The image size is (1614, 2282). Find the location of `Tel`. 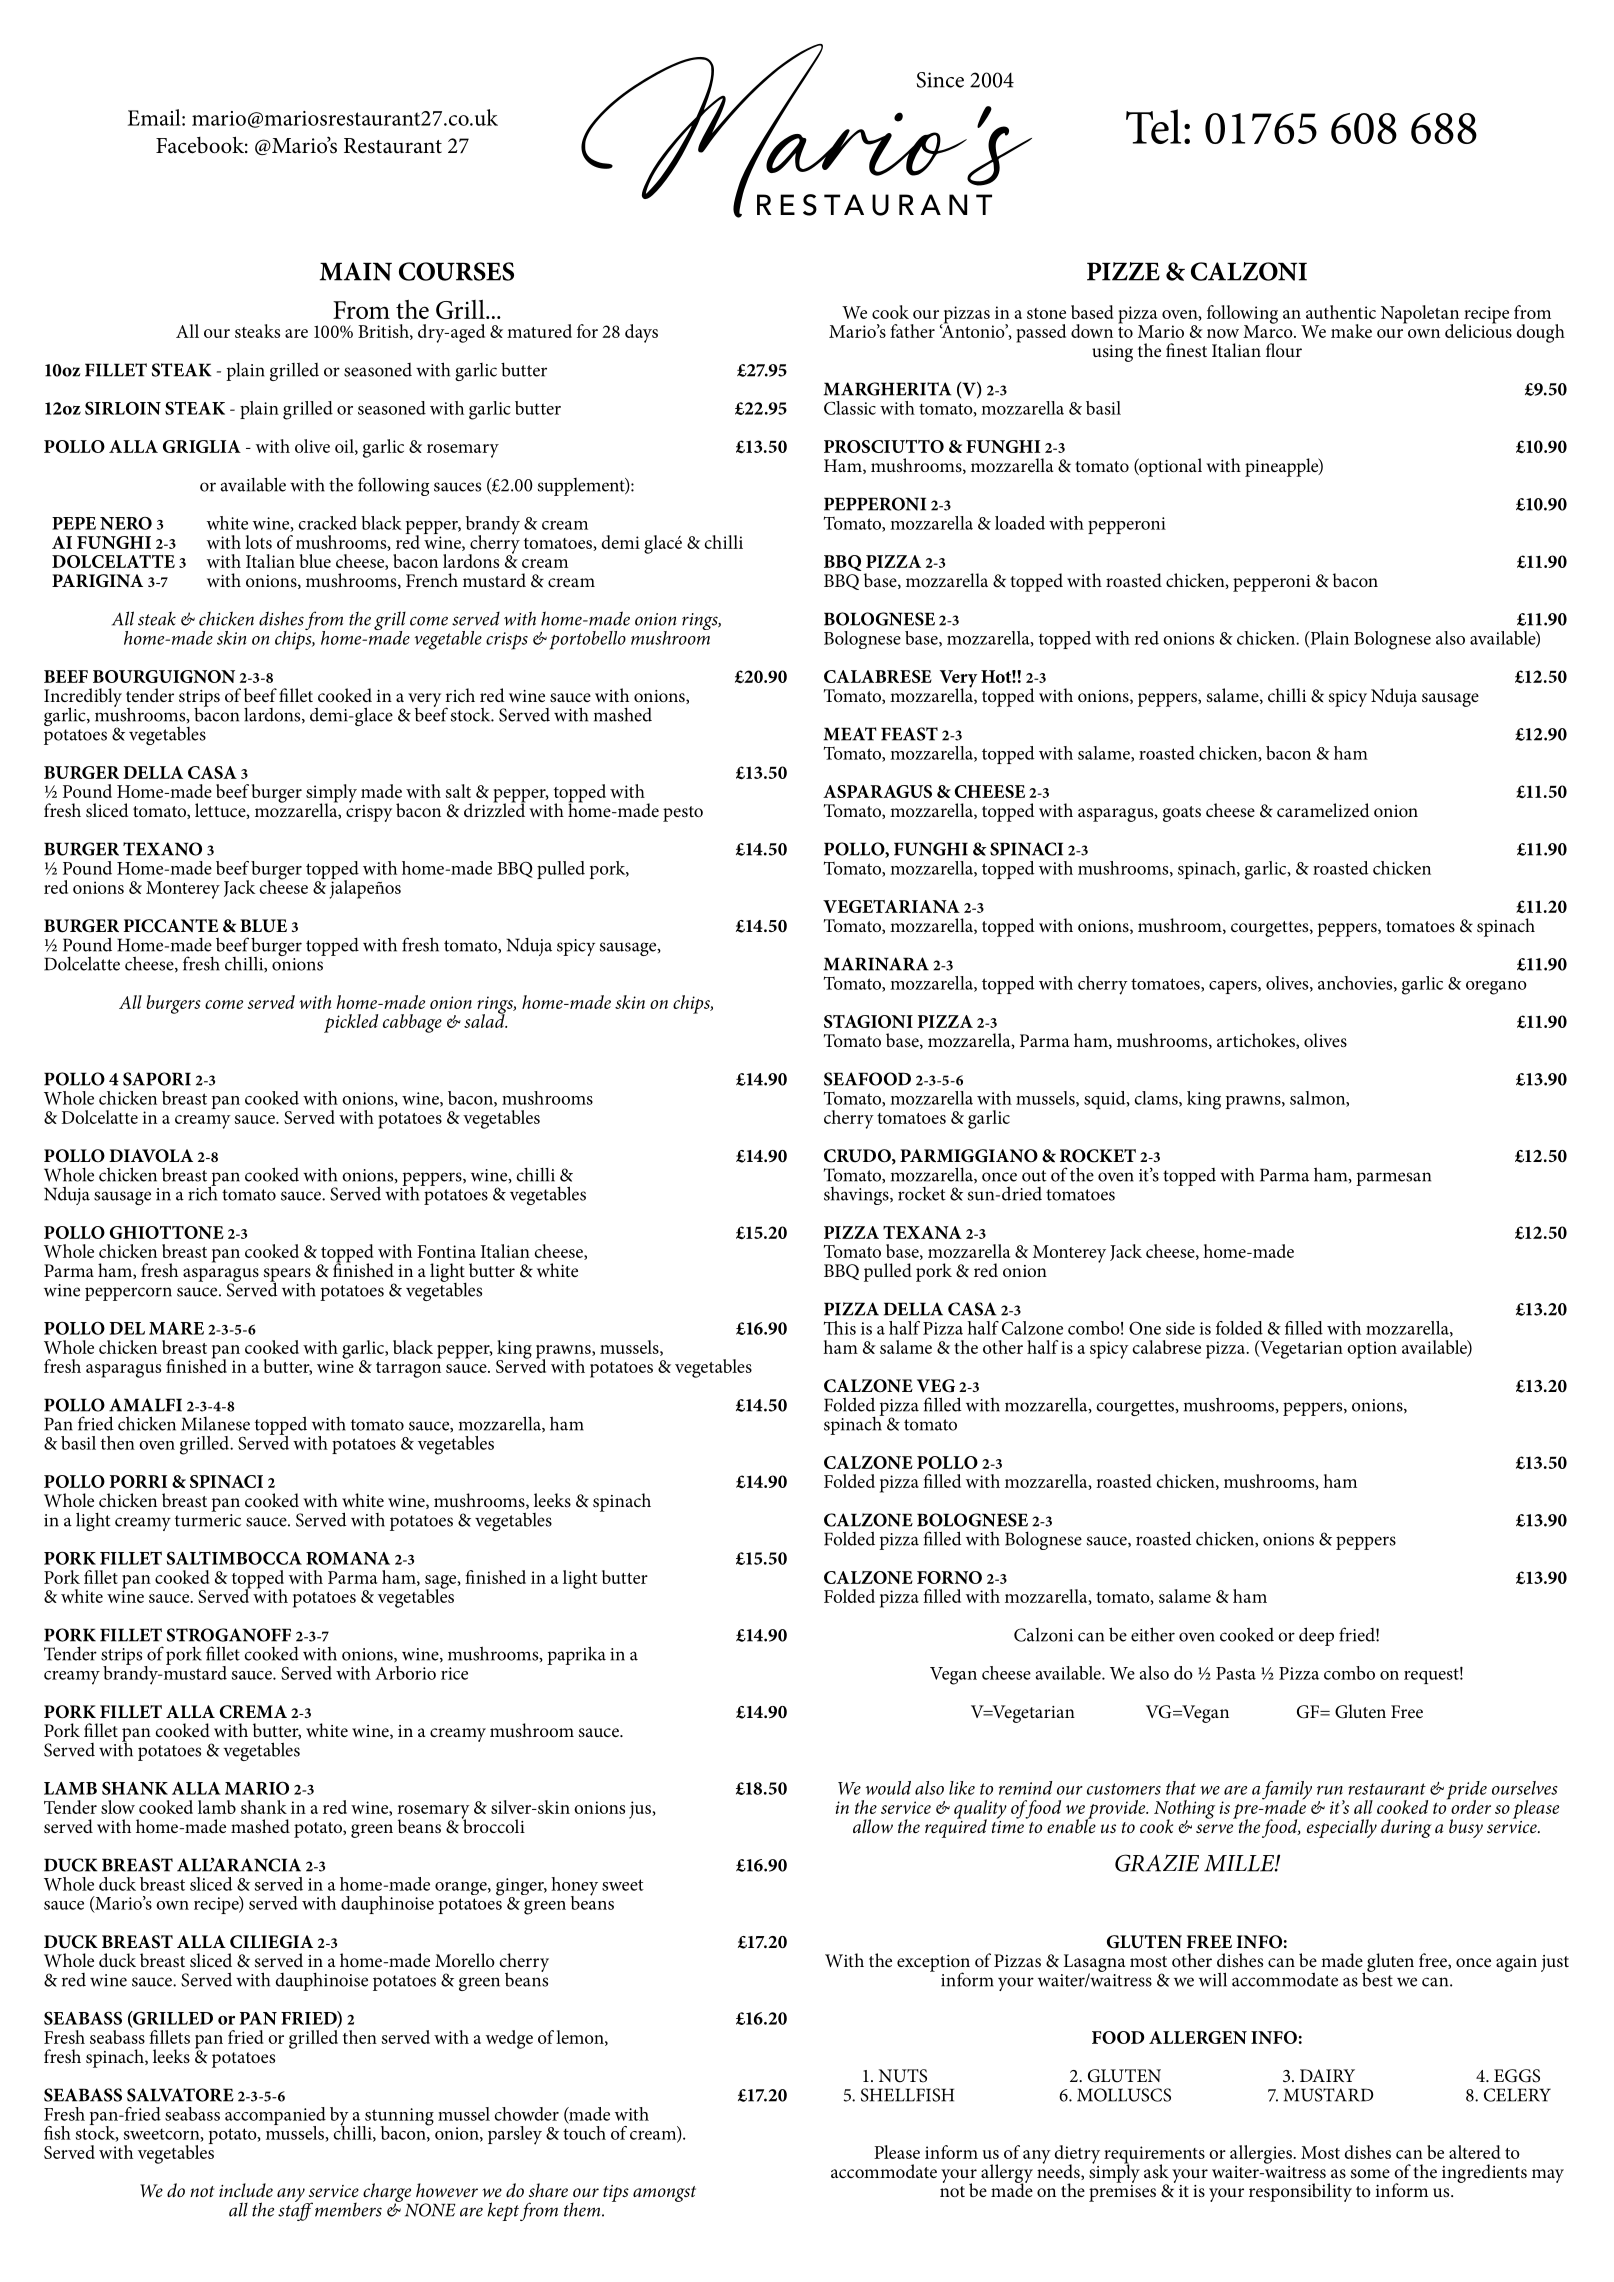

Tel is located at coordinates (1153, 126).
